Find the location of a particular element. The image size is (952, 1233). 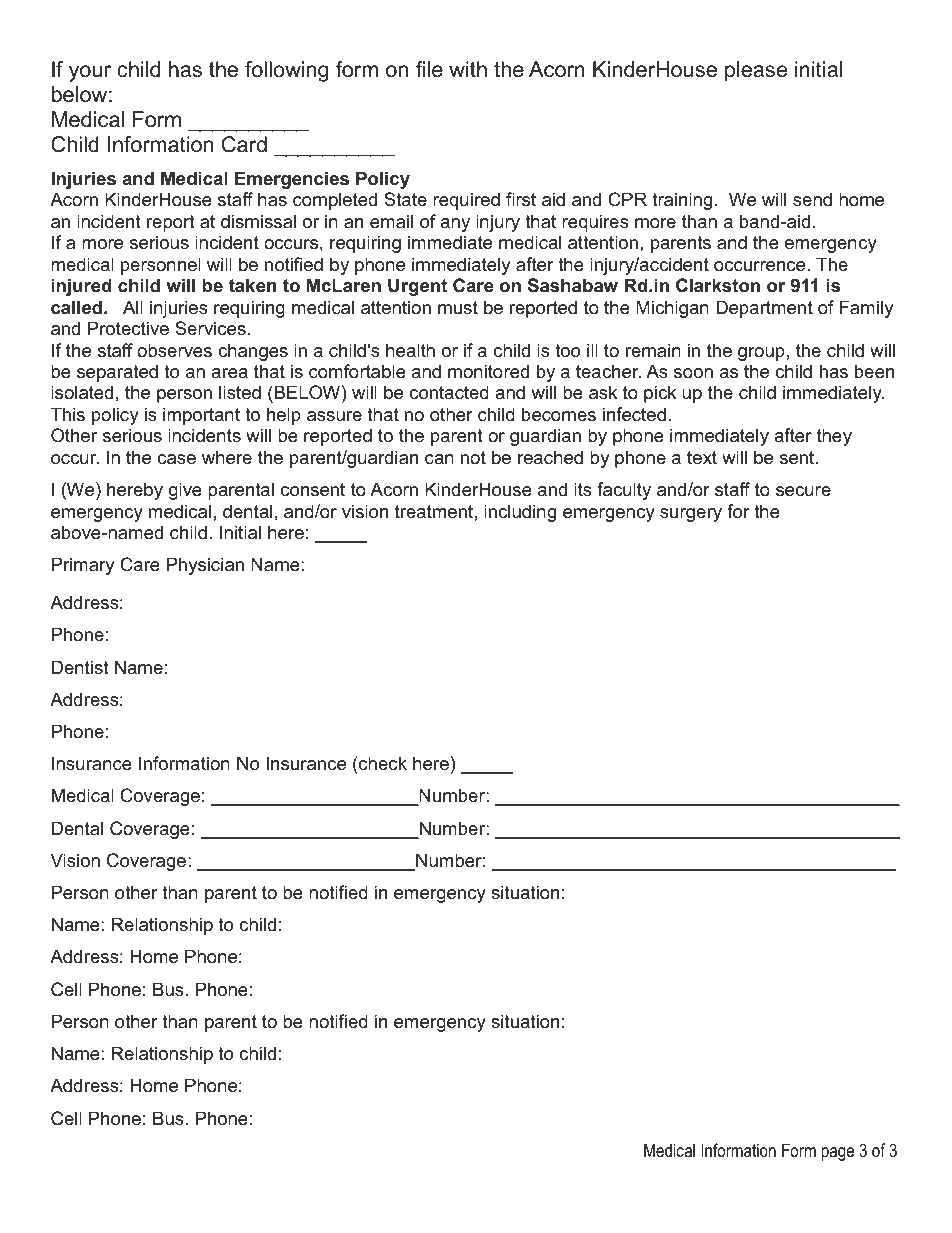

its is located at coordinates (583, 489).
